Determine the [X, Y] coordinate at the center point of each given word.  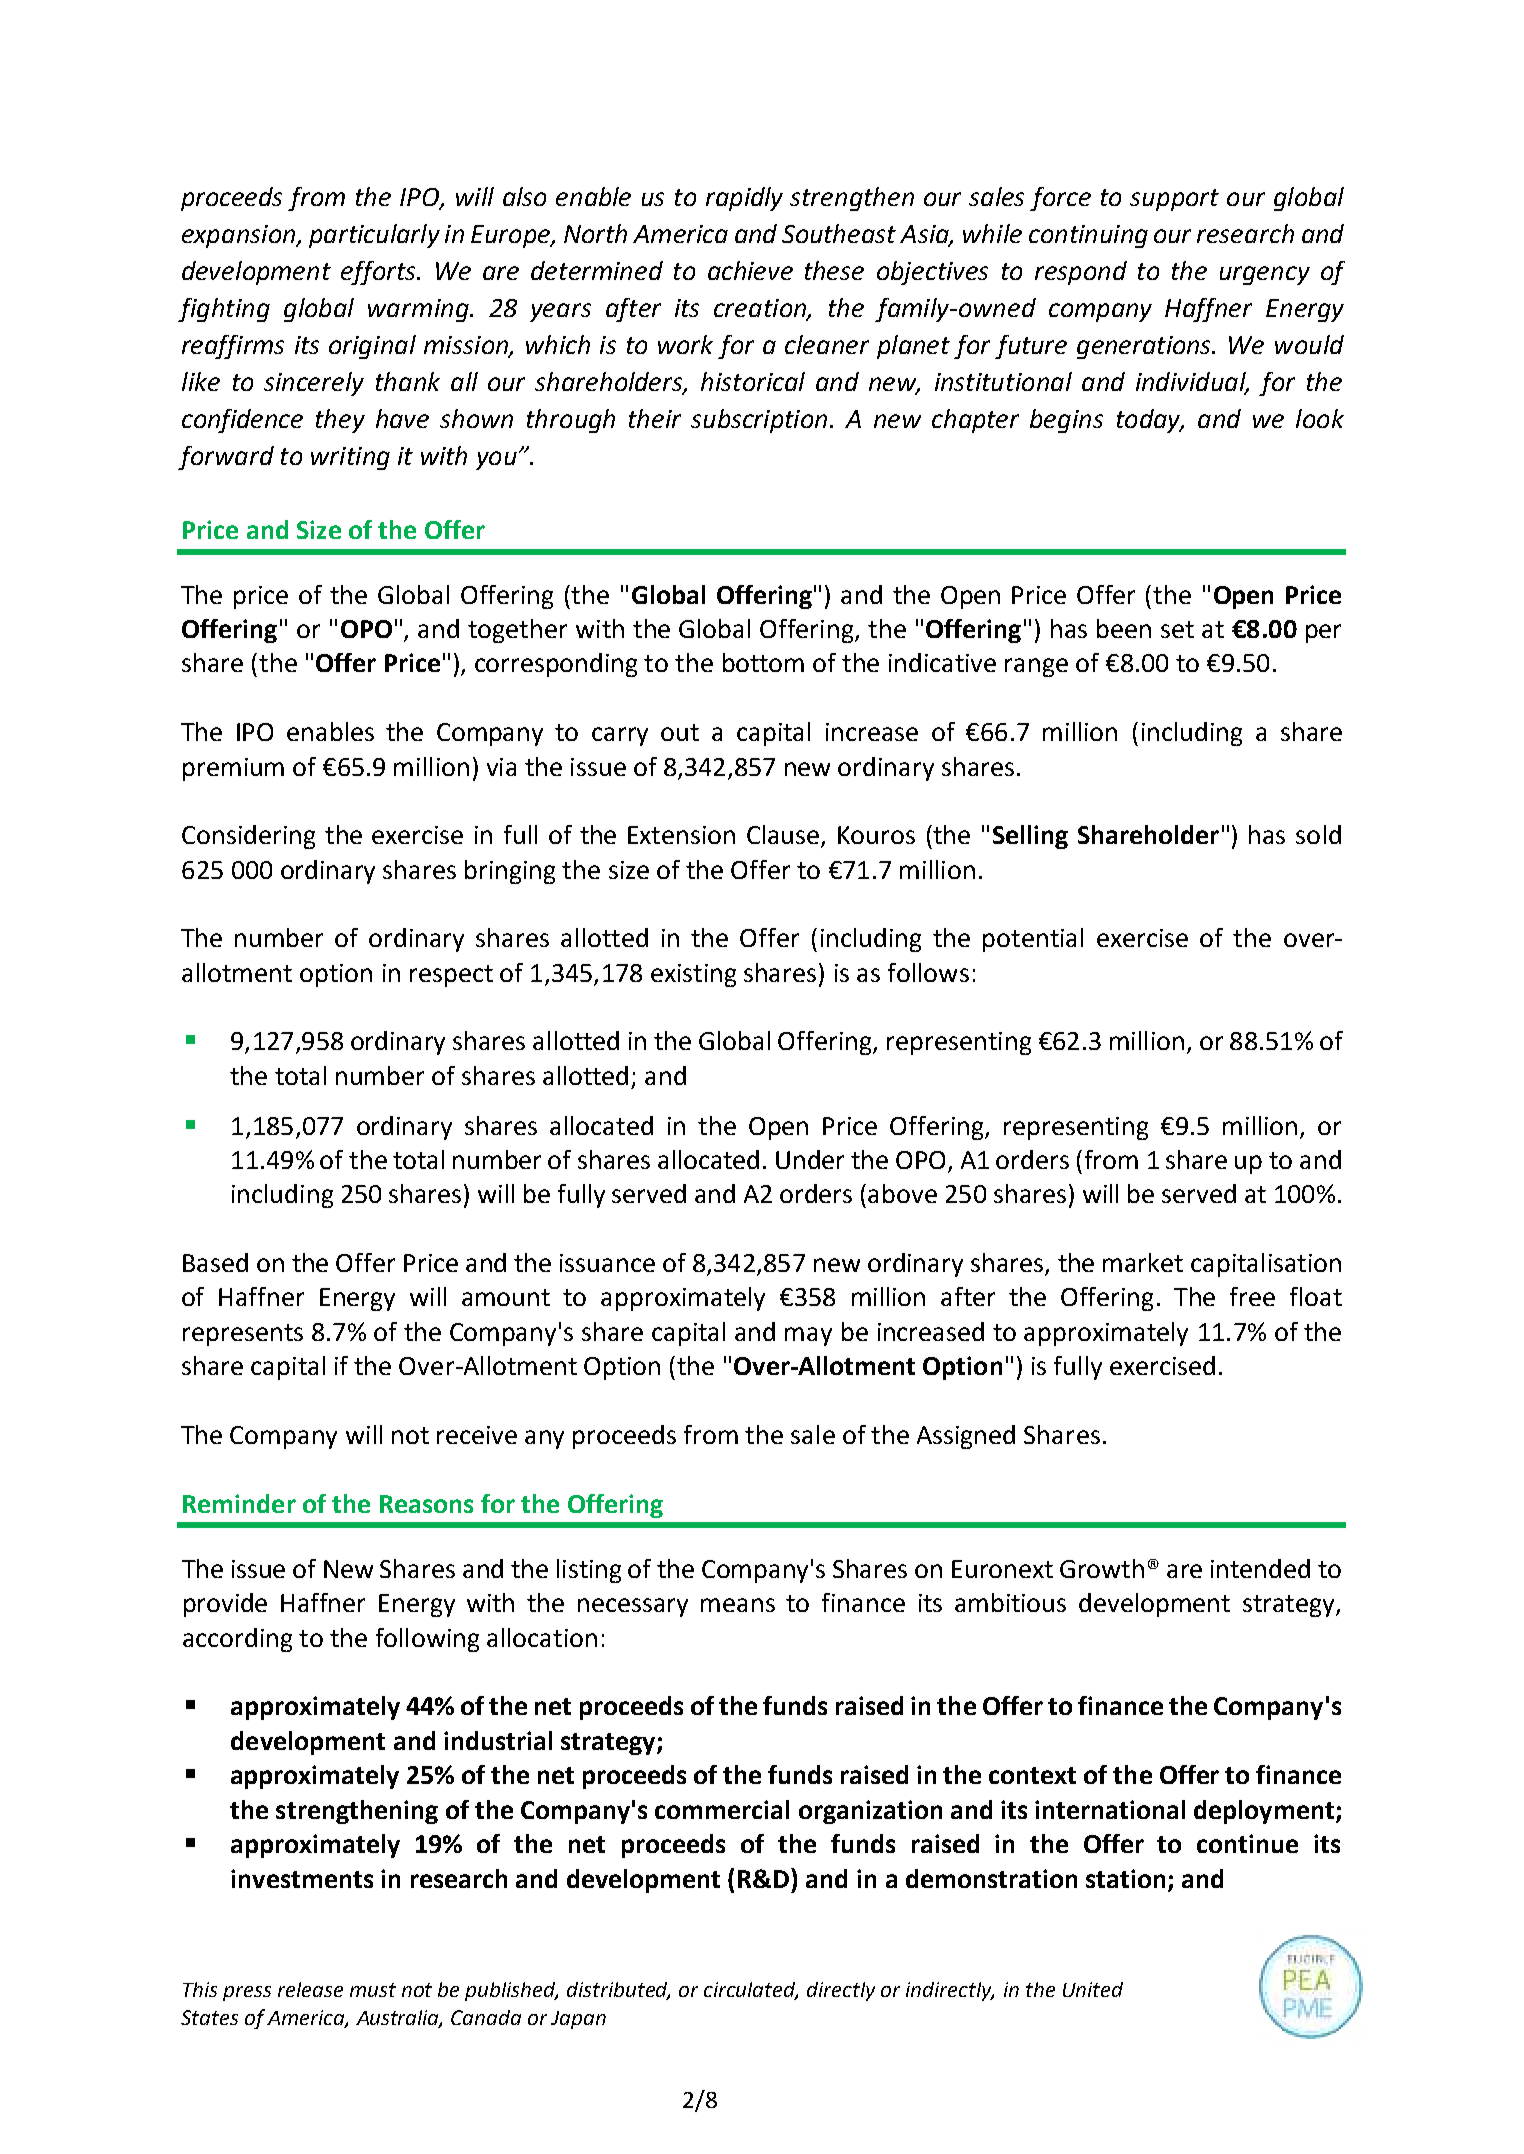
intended [1260, 1568]
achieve [750, 270]
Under [810, 1159]
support [1174, 200]
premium [233, 769]
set [1177, 629]
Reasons [426, 1504]
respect [451, 976]
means [738, 1605]
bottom [763, 662]
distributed [618, 1991]
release [310, 1989]
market [1143, 1262]
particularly [374, 236]
